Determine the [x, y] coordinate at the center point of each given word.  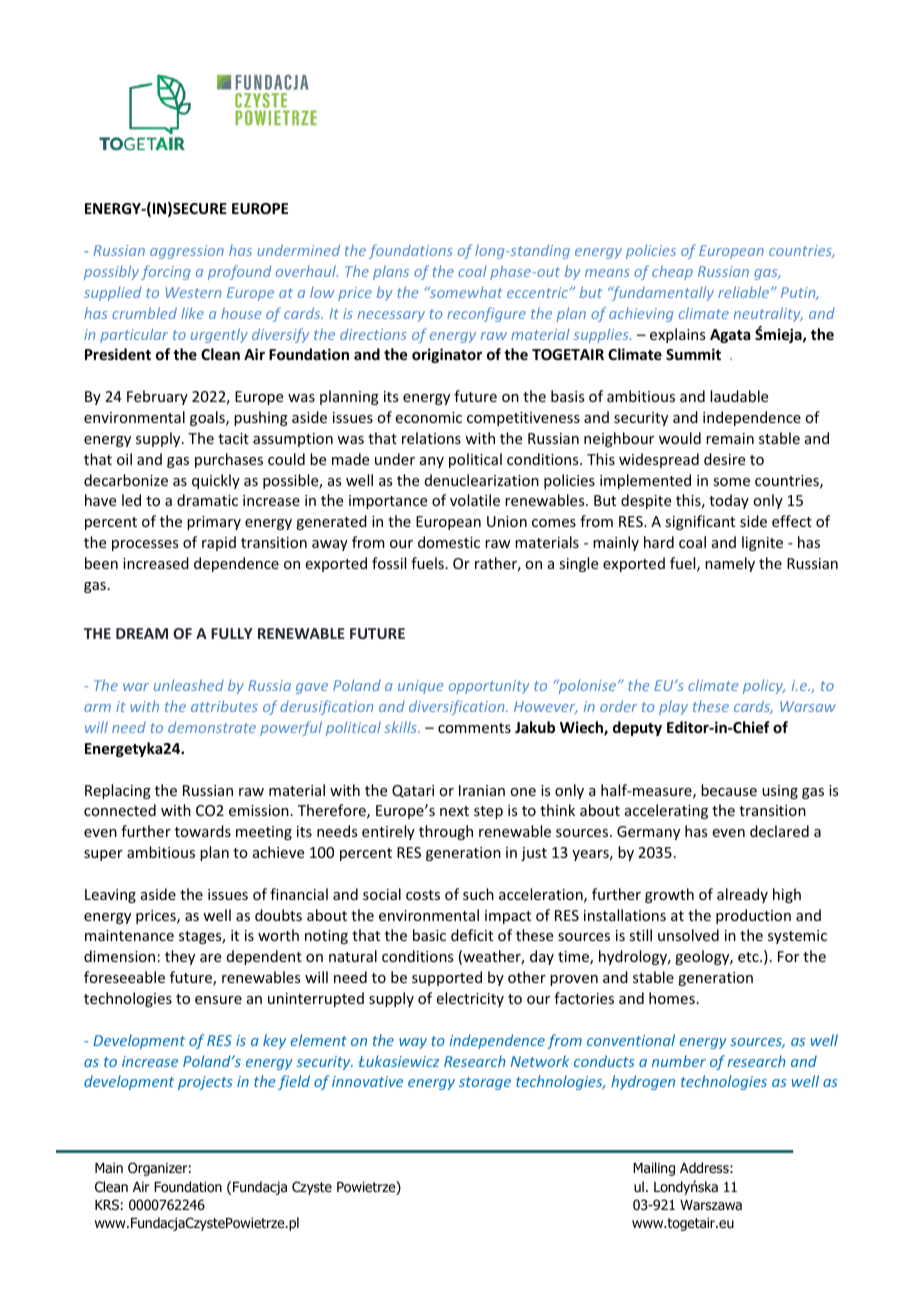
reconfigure [486, 314]
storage [485, 1083]
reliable [745, 292]
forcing [166, 272]
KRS [107, 1204]
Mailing [654, 1169]
